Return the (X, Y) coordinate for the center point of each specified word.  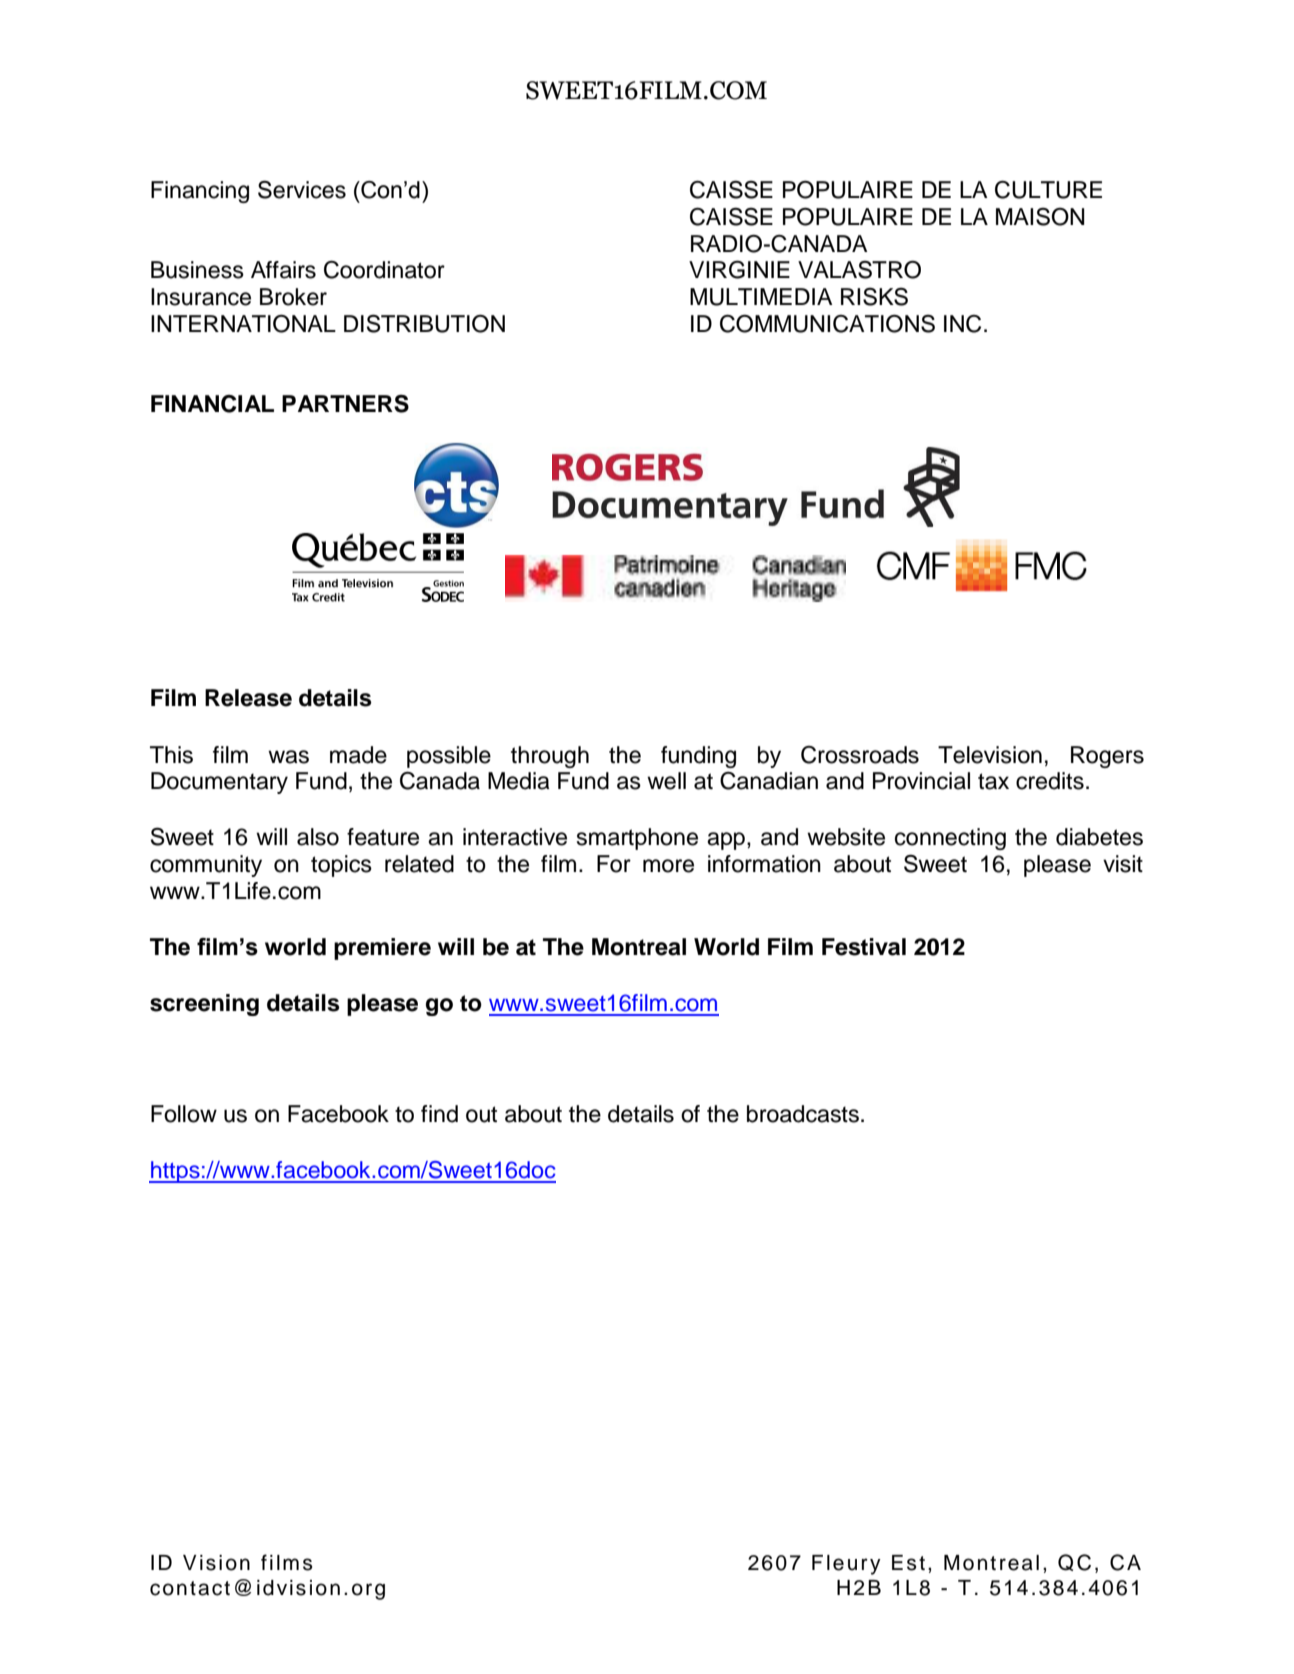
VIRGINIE (739, 269)
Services (302, 189)
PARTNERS (345, 404)
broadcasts (803, 1114)
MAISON (1040, 217)
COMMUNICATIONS (827, 323)
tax (993, 781)
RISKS (874, 297)
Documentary (219, 783)
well (666, 781)
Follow (184, 1114)
